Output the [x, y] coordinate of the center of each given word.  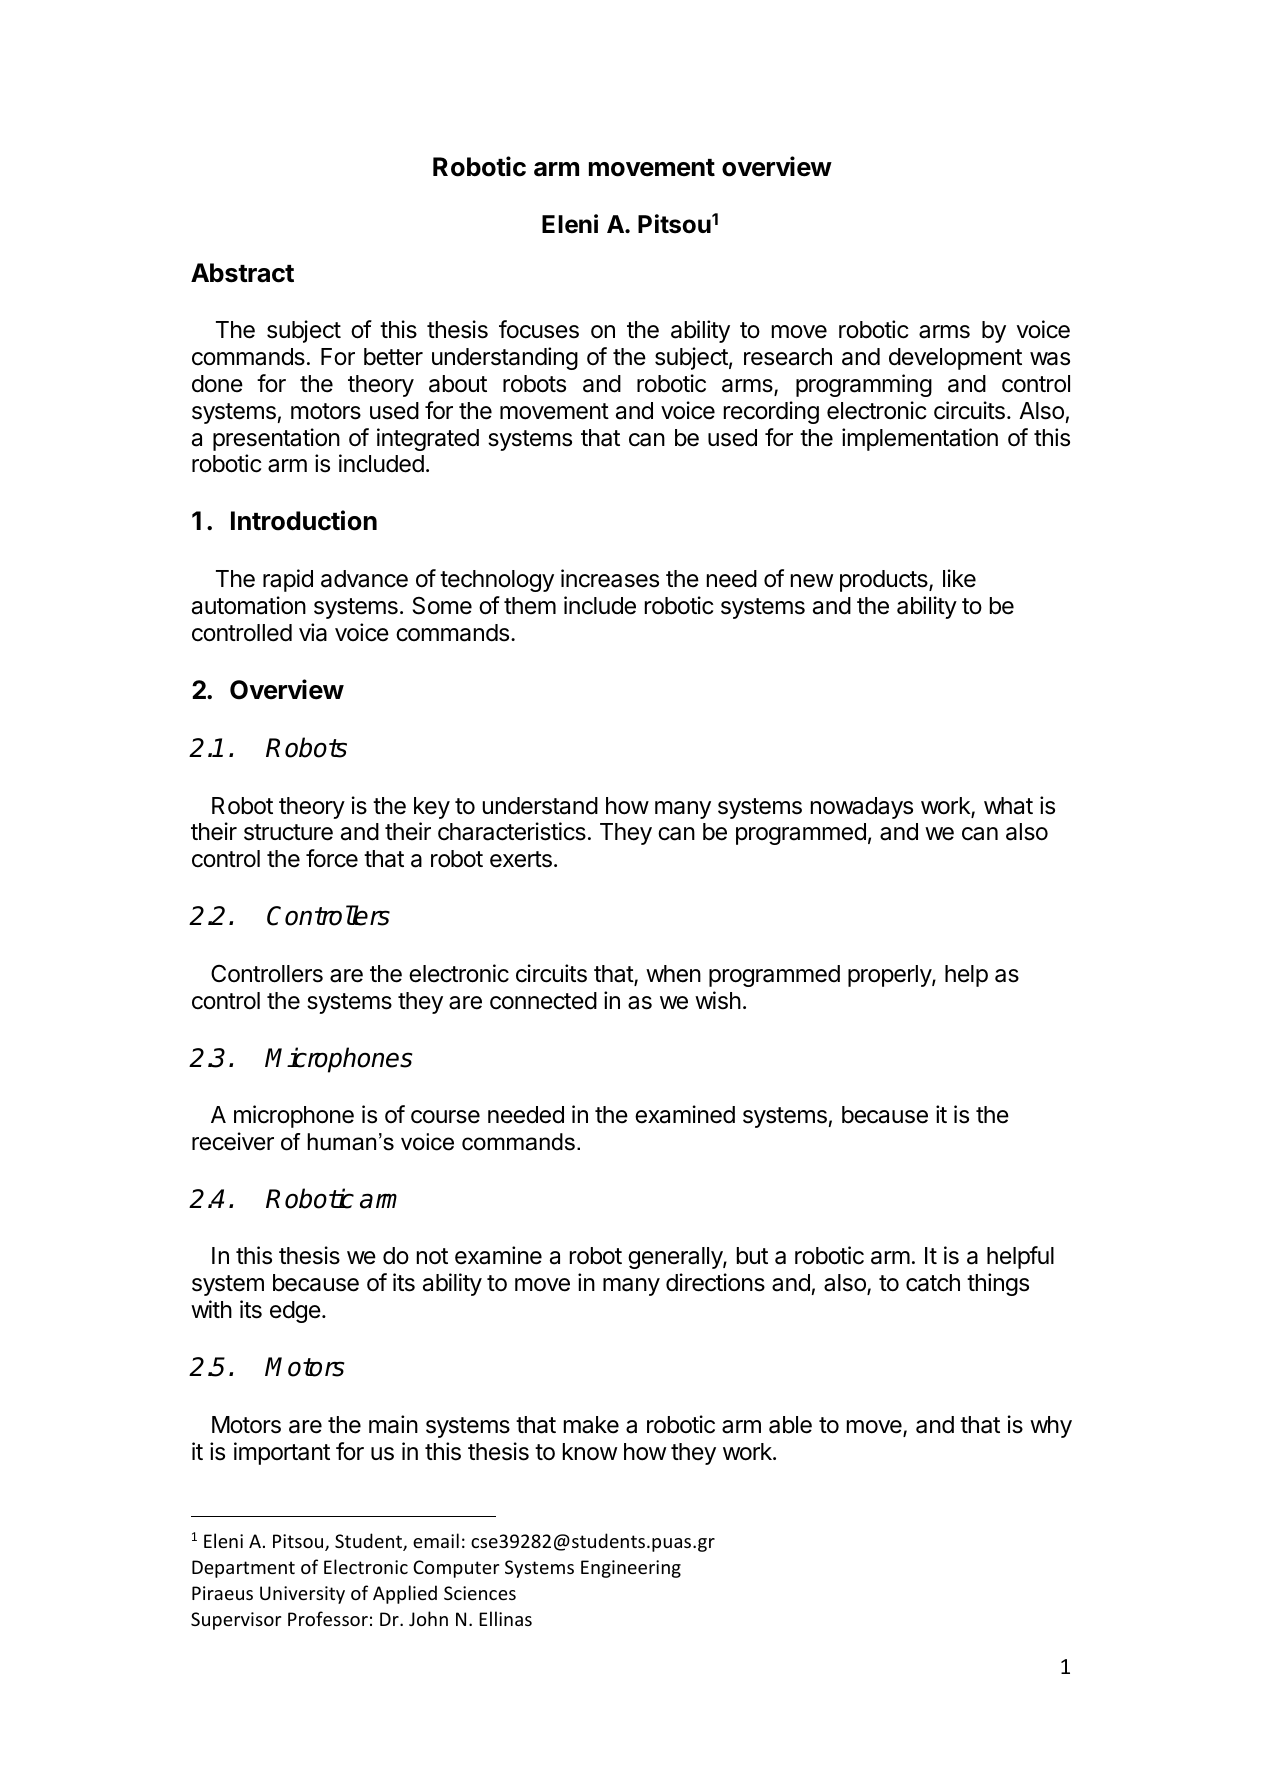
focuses [539, 329]
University [302, 1595]
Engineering [631, 1569]
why [1051, 1427]
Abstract [242, 273]
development [955, 359]
